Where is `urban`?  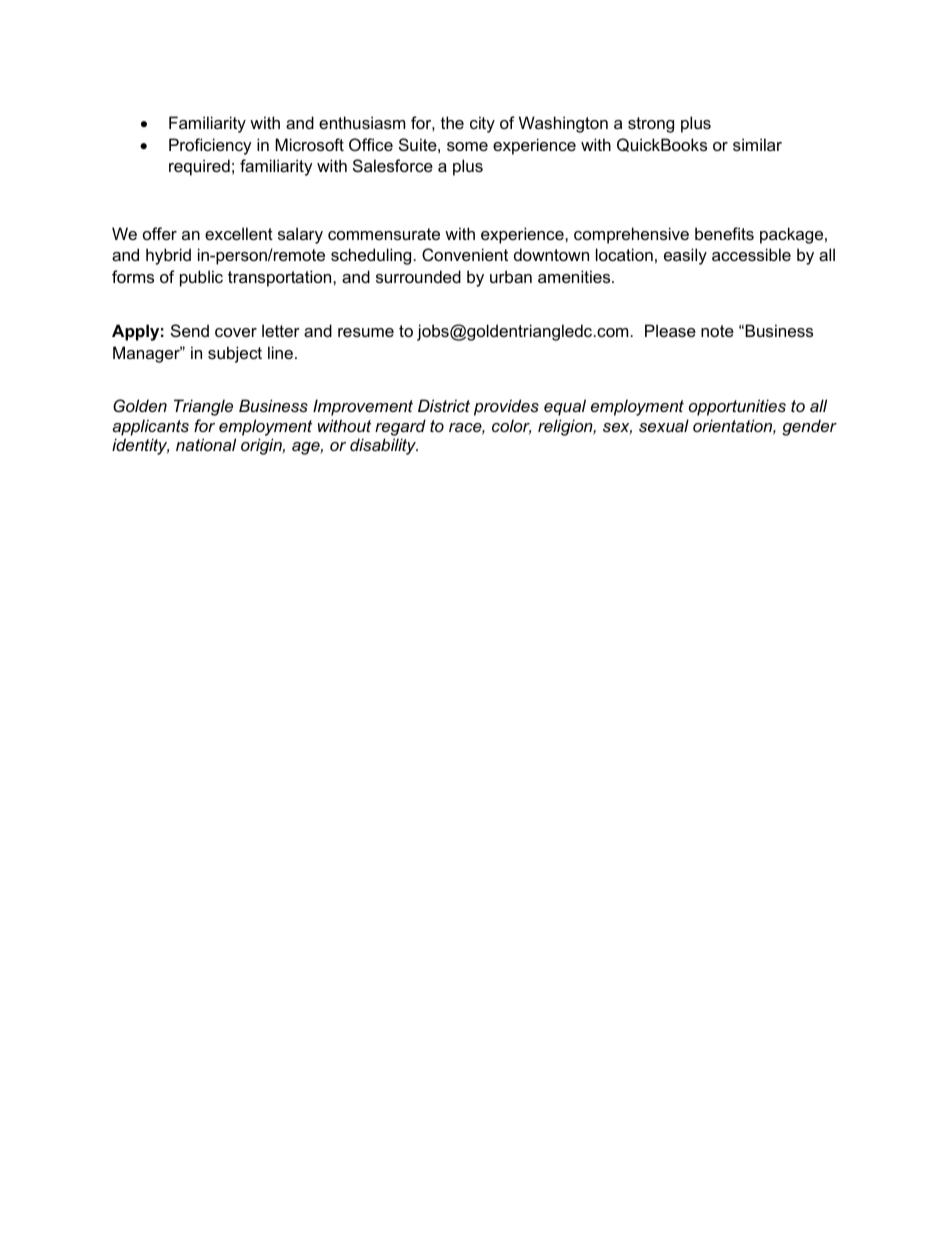
urban is located at coordinates (511, 276).
